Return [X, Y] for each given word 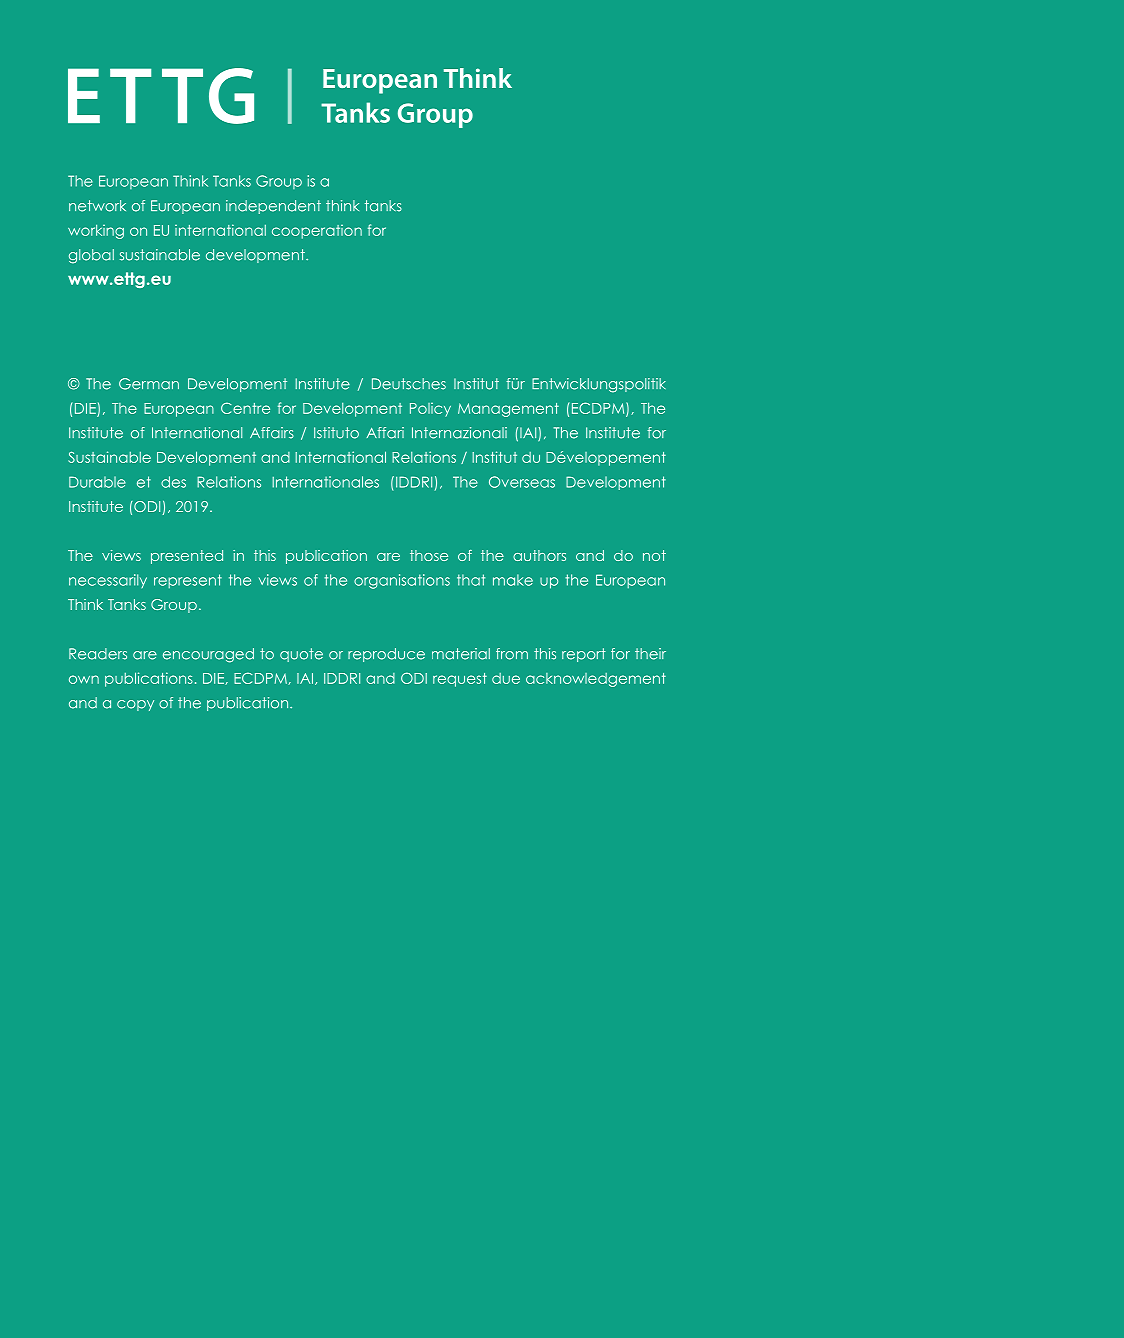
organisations [402, 581]
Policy [430, 410]
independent [273, 207]
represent [188, 581]
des [173, 482]
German [149, 384]
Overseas [522, 482]
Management [508, 410]
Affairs [272, 433]
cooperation [317, 232]
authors [539, 555]
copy [135, 705]
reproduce [386, 655]
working [96, 231]
